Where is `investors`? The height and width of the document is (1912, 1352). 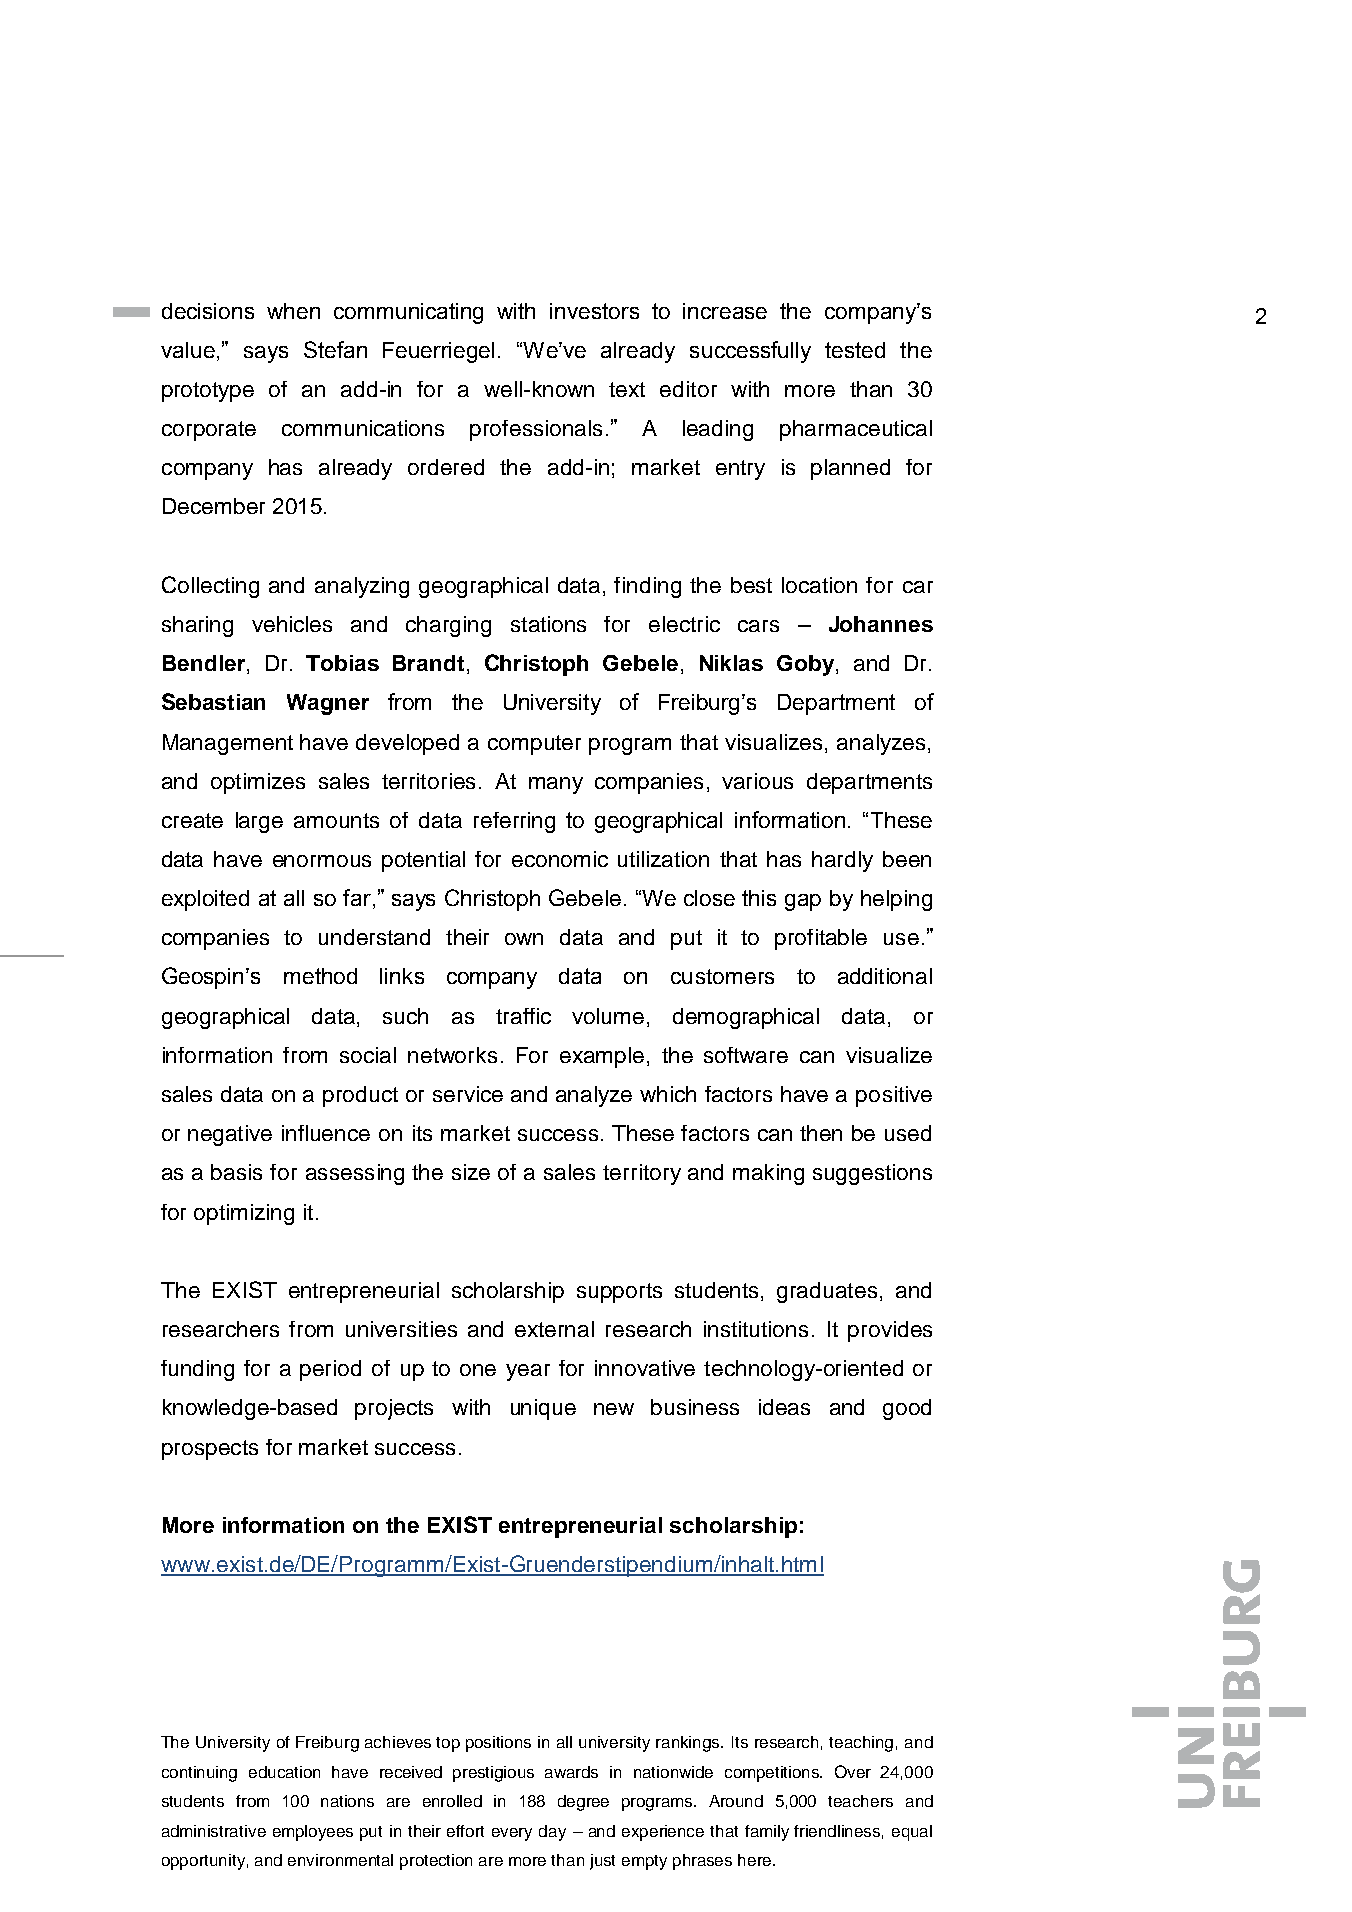
investors is located at coordinates (594, 311).
